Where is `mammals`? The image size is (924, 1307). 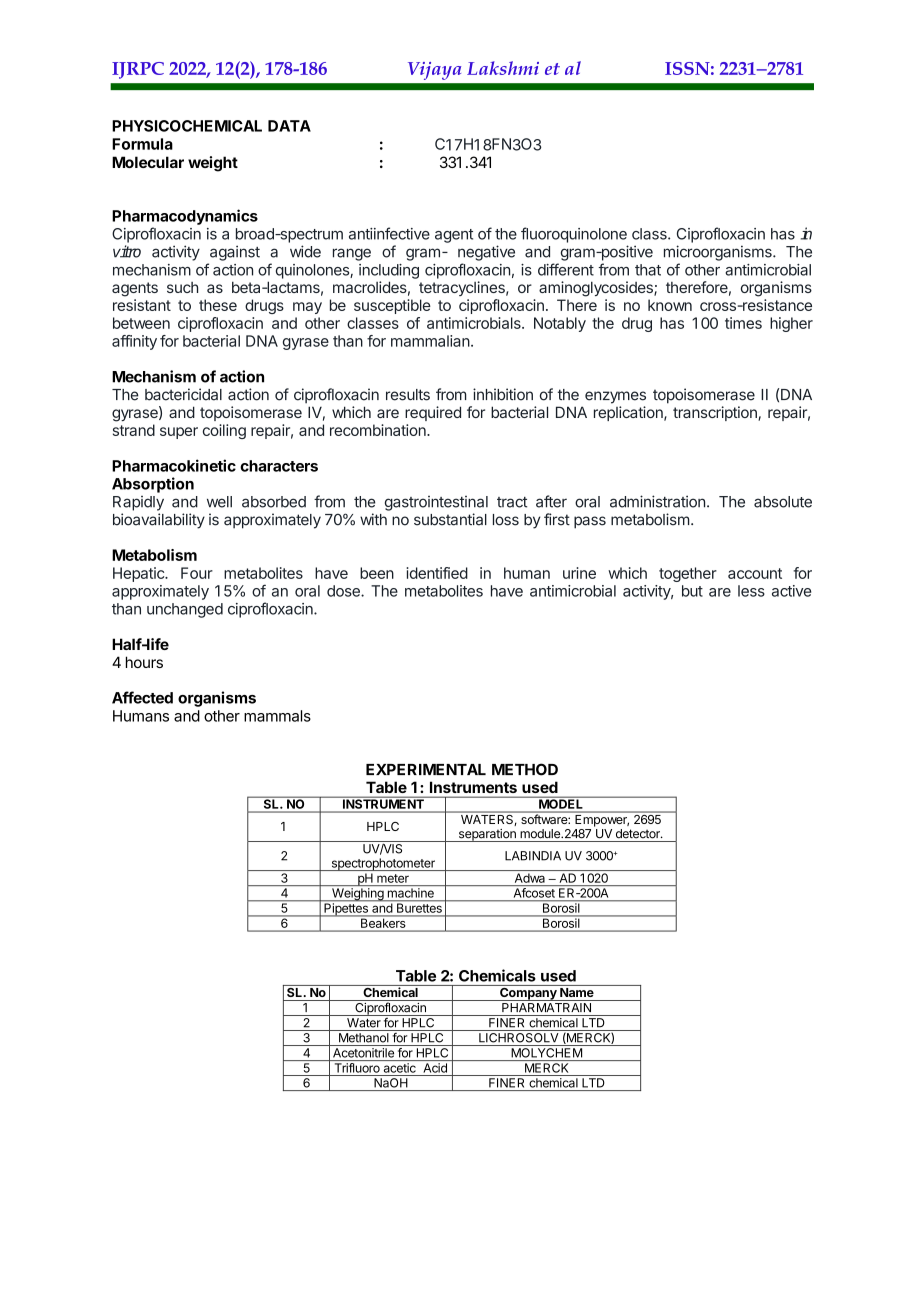
mammals is located at coordinates (277, 716).
